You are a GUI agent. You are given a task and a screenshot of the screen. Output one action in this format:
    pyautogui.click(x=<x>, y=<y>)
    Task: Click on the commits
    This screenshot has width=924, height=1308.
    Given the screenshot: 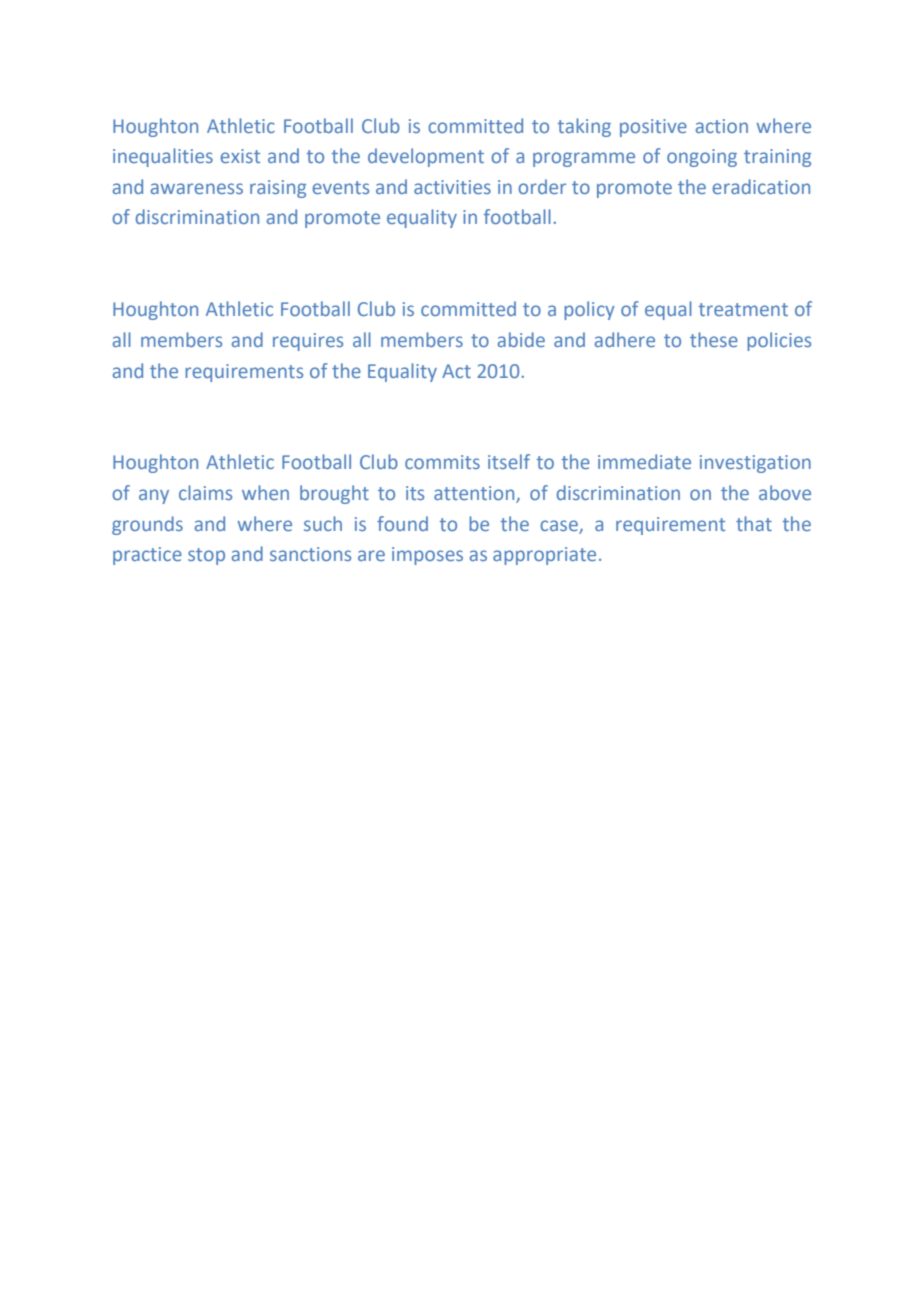 What is the action you would take?
    pyautogui.click(x=442, y=462)
